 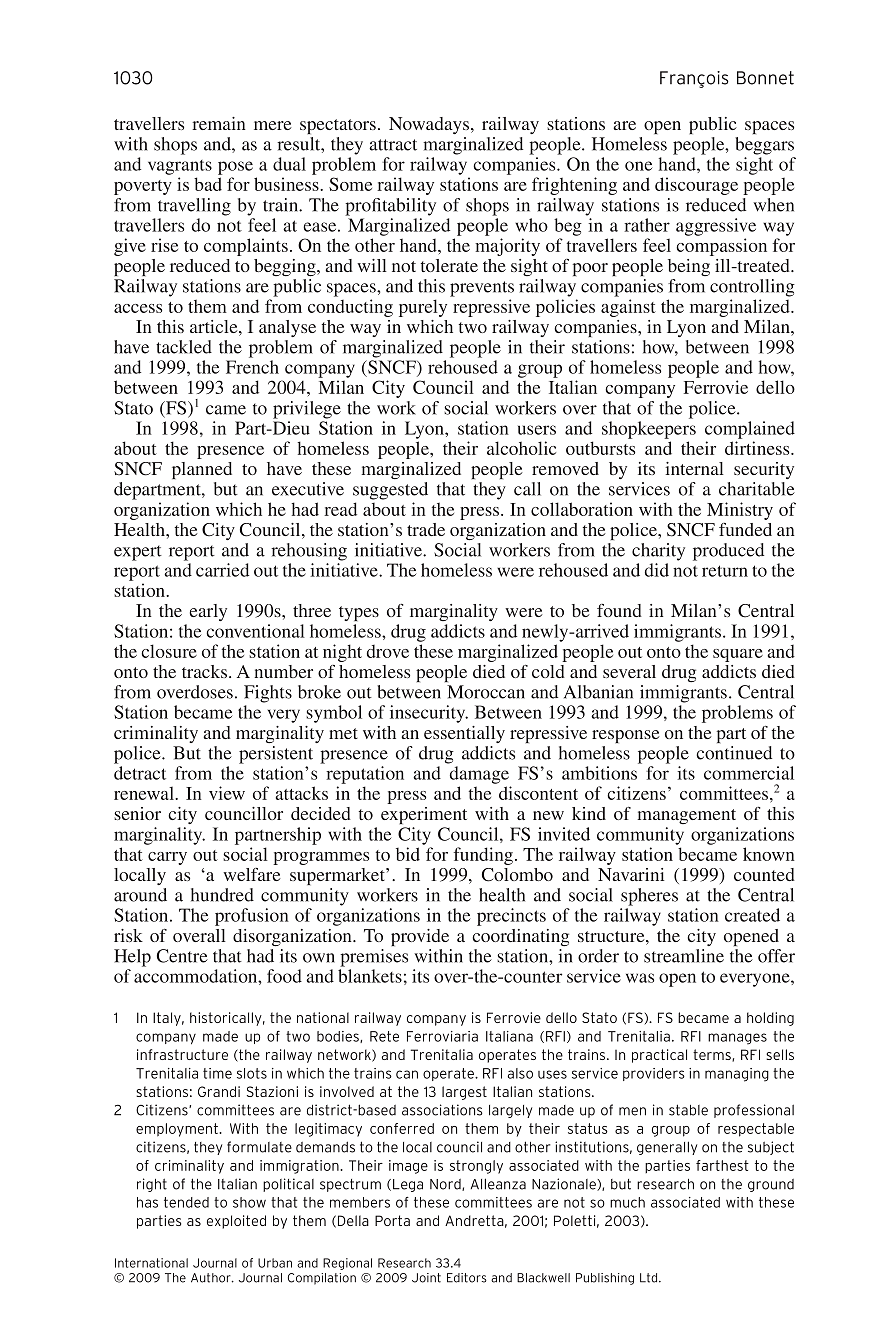 I want to click on Nowadays, so click(x=430, y=125).
